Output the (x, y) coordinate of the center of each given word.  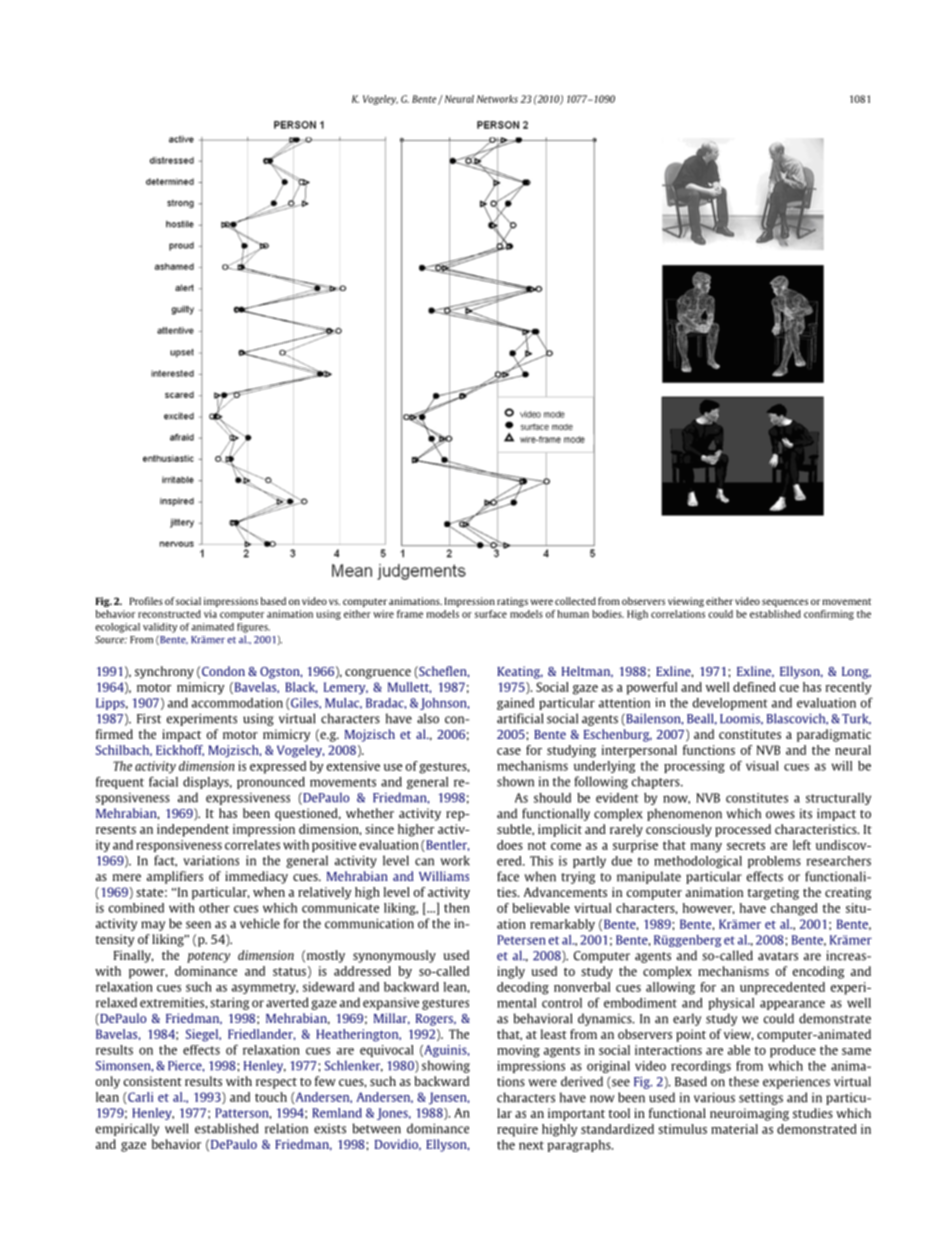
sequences (785, 603)
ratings (512, 602)
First (149, 718)
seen (198, 925)
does (510, 845)
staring (229, 1003)
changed (794, 909)
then (457, 908)
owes (780, 815)
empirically (127, 1129)
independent (193, 830)
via (210, 614)
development (730, 704)
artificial (520, 718)
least (554, 1034)
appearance (792, 1005)
